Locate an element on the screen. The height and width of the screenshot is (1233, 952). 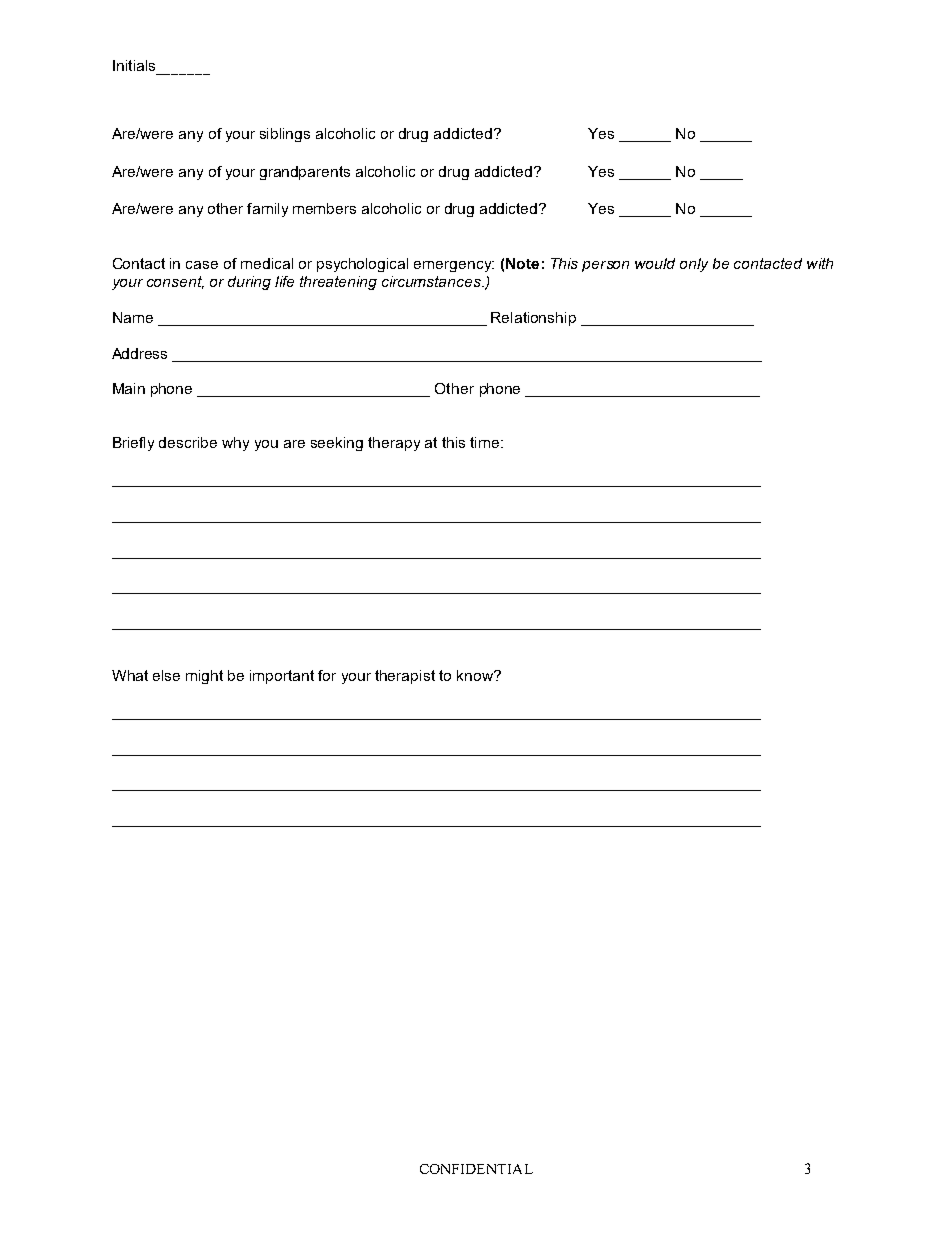
family is located at coordinates (267, 210).
